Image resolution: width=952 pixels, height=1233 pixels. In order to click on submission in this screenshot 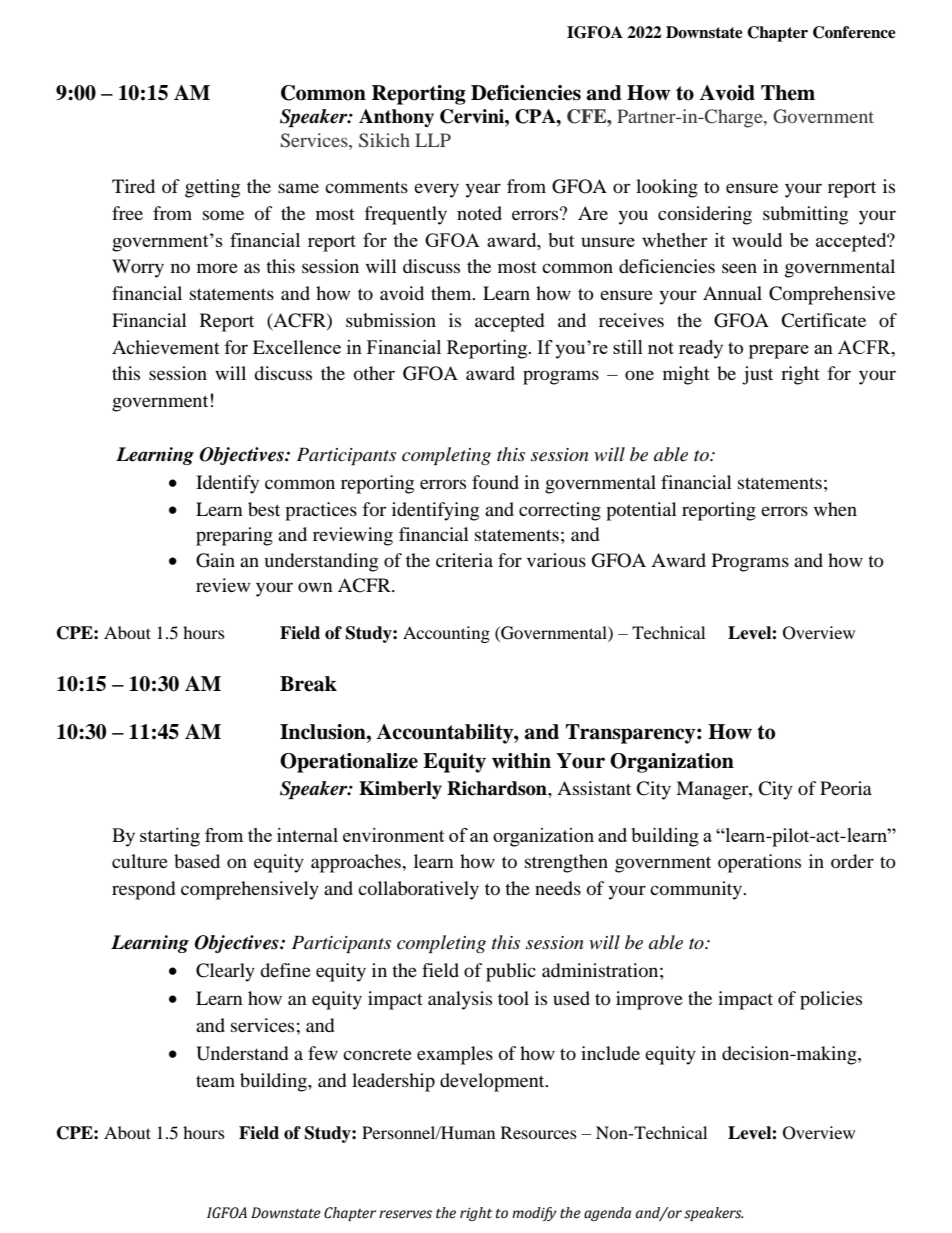, I will do `click(391, 320)`.
